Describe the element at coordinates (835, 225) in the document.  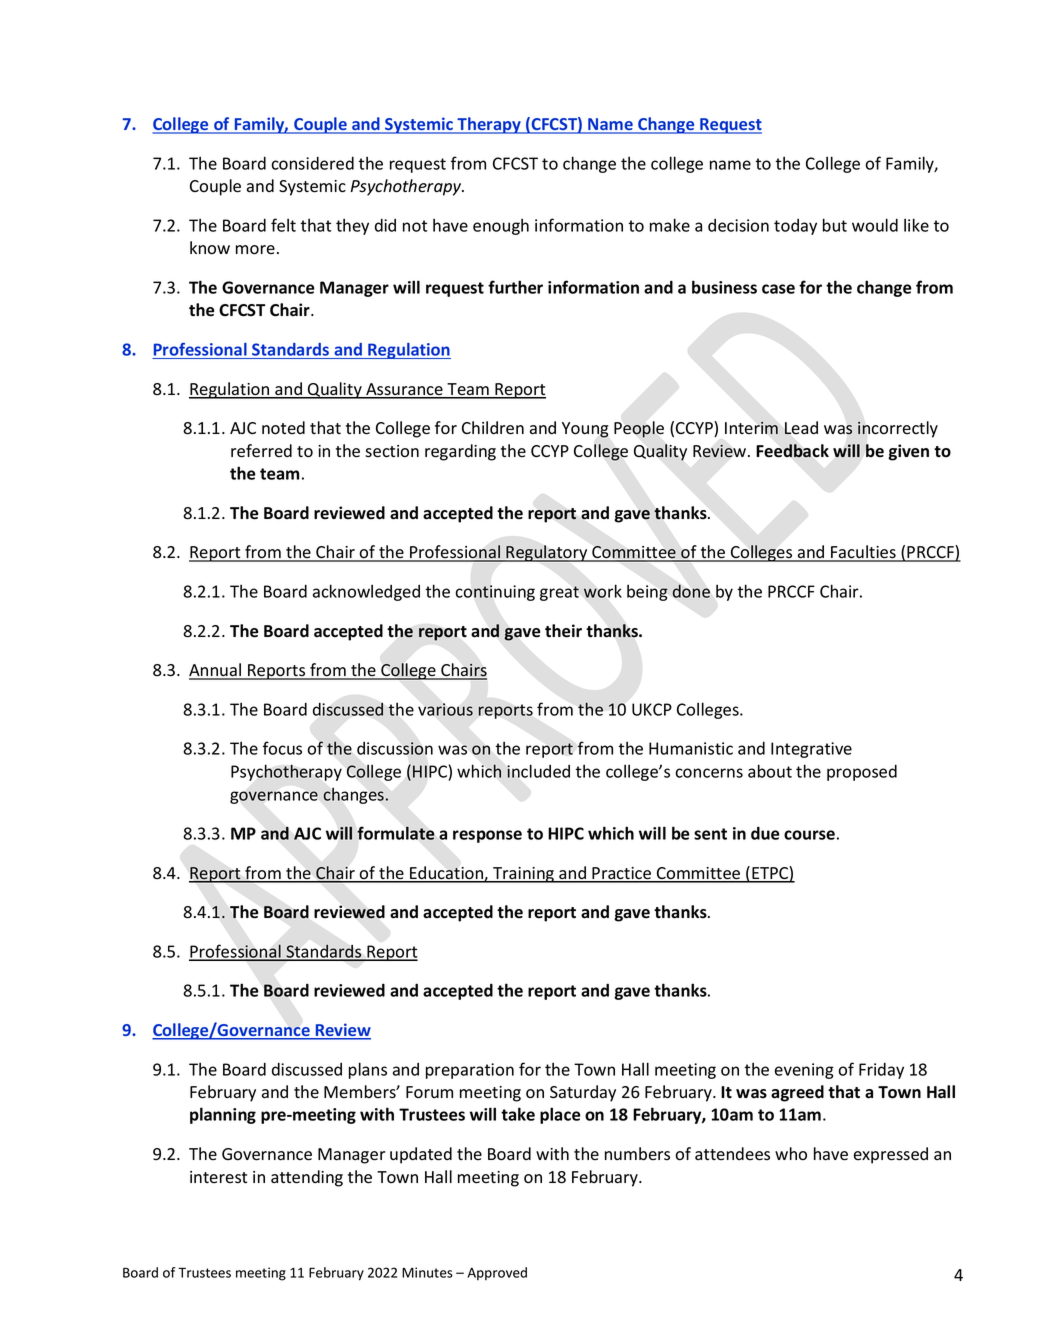
I see `but` at that location.
